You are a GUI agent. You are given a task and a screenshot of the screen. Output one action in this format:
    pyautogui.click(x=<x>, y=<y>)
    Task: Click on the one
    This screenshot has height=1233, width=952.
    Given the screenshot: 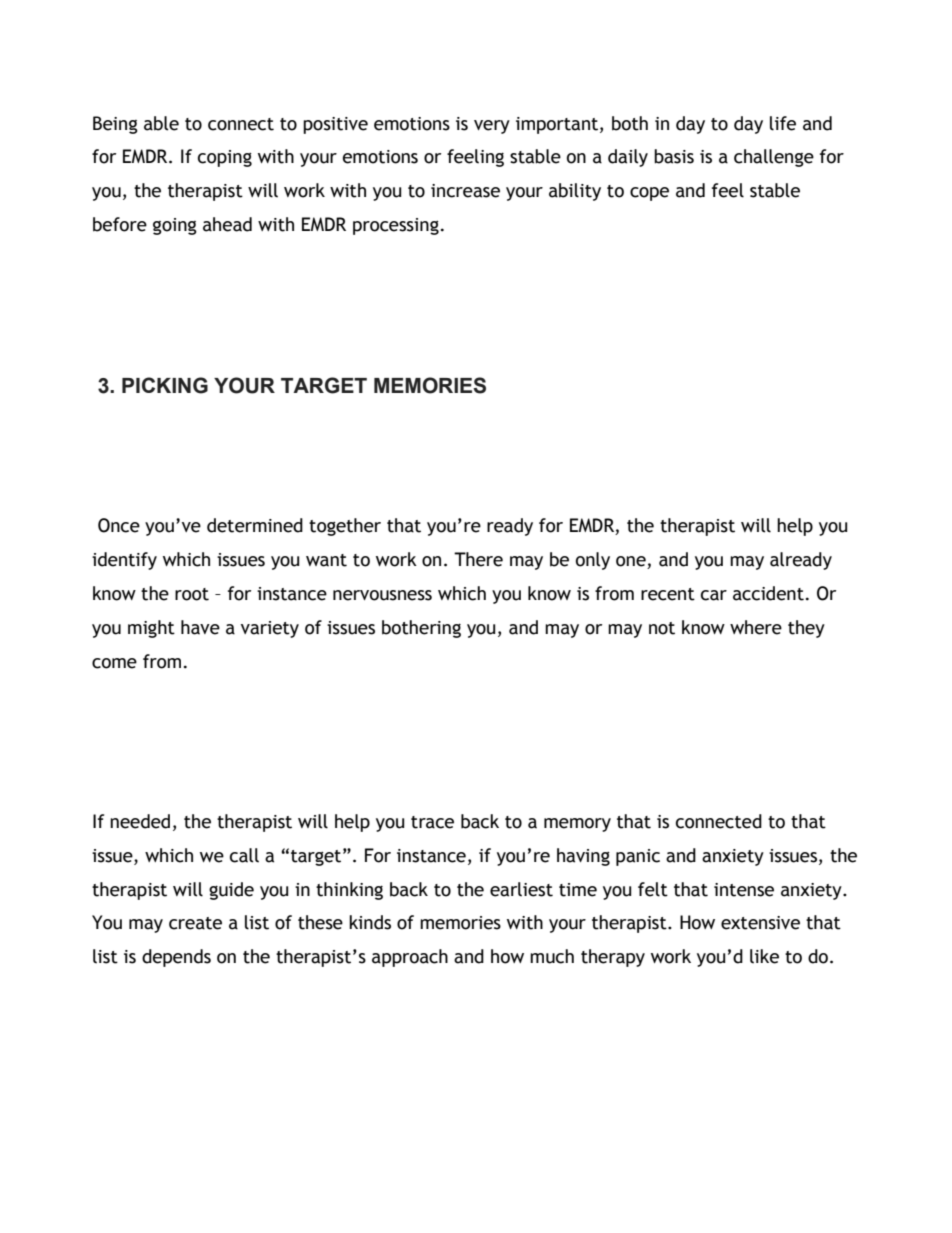 What is the action you would take?
    pyautogui.click(x=632, y=562)
